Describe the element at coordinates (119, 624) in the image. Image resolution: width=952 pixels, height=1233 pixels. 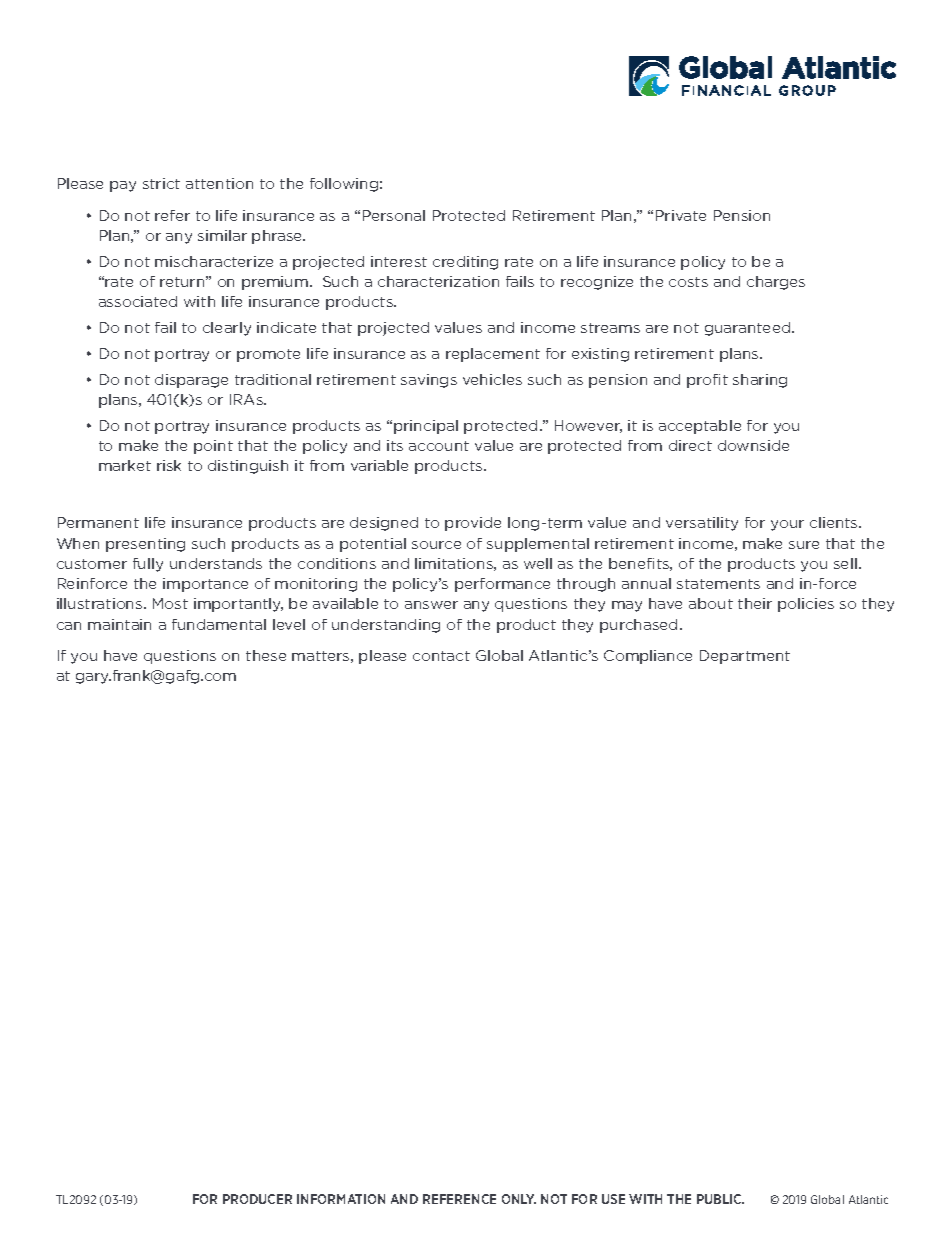
I see `maintain` at that location.
